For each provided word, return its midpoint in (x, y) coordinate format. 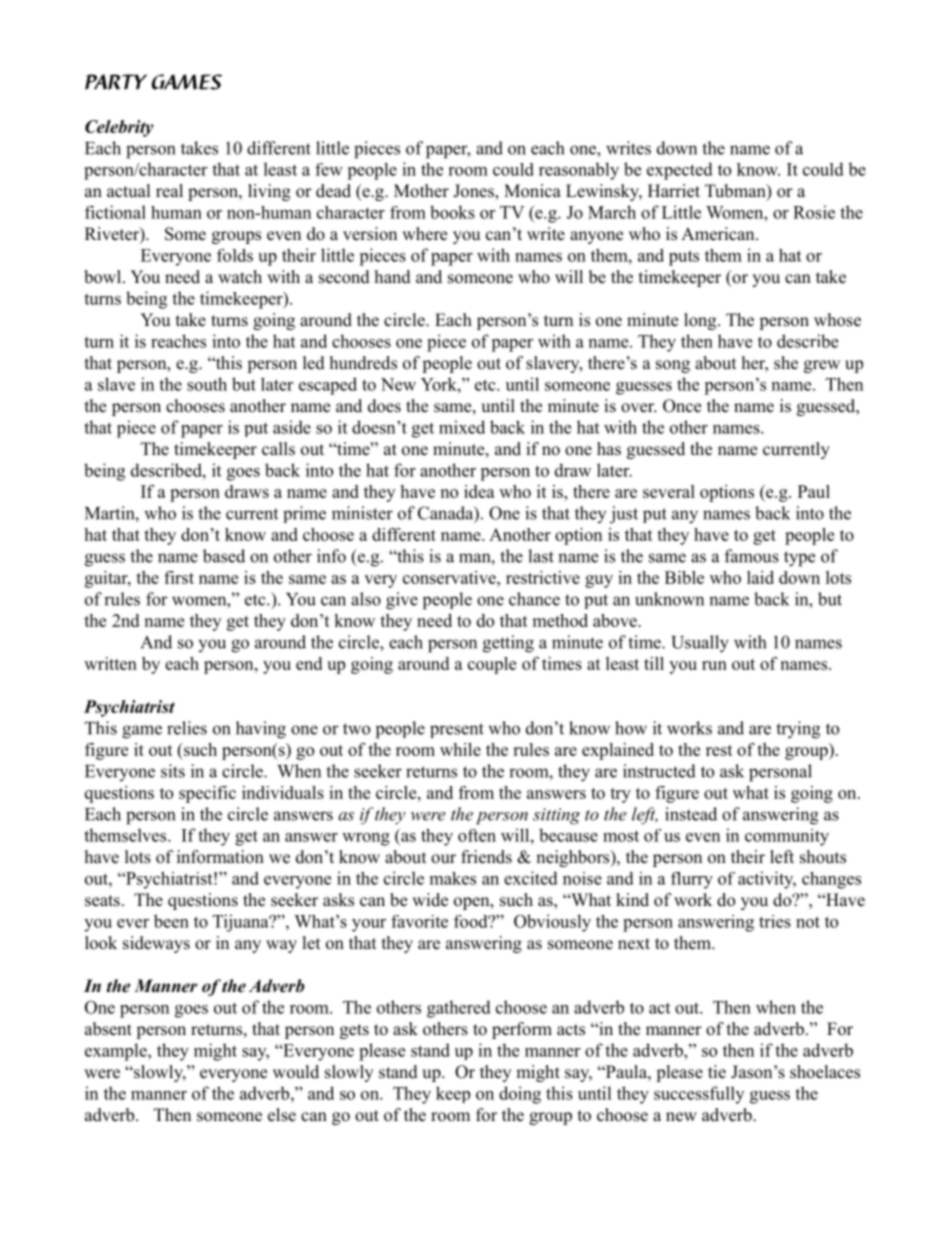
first (179, 577)
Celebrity (119, 128)
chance (534, 599)
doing (520, 1095)
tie (717, 1072)
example (117, 1052)
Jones (474, 192)
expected (680, 171)
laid (760, 577)
